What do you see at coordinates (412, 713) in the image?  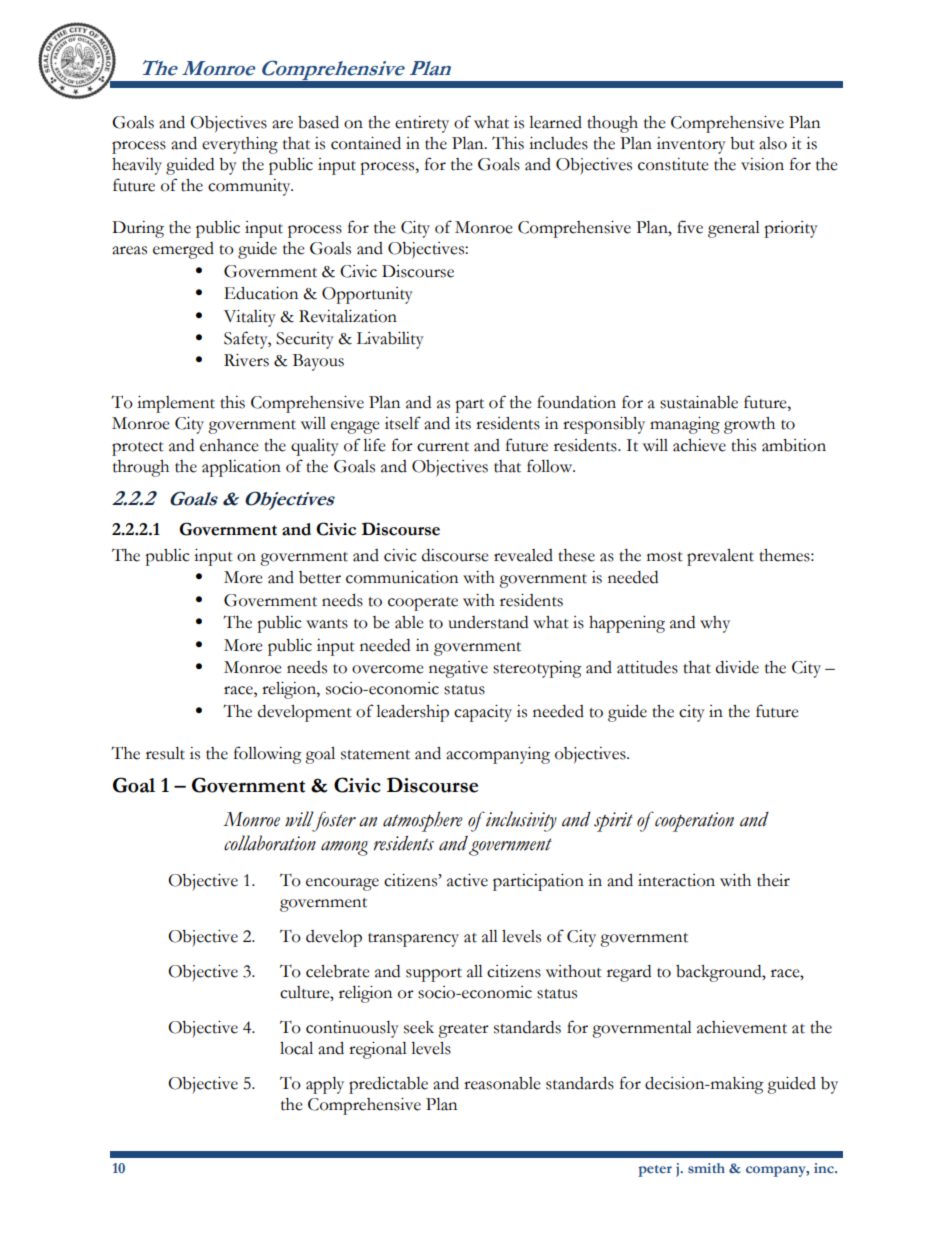 I see `leadership` at bounding box center [412, 713].
